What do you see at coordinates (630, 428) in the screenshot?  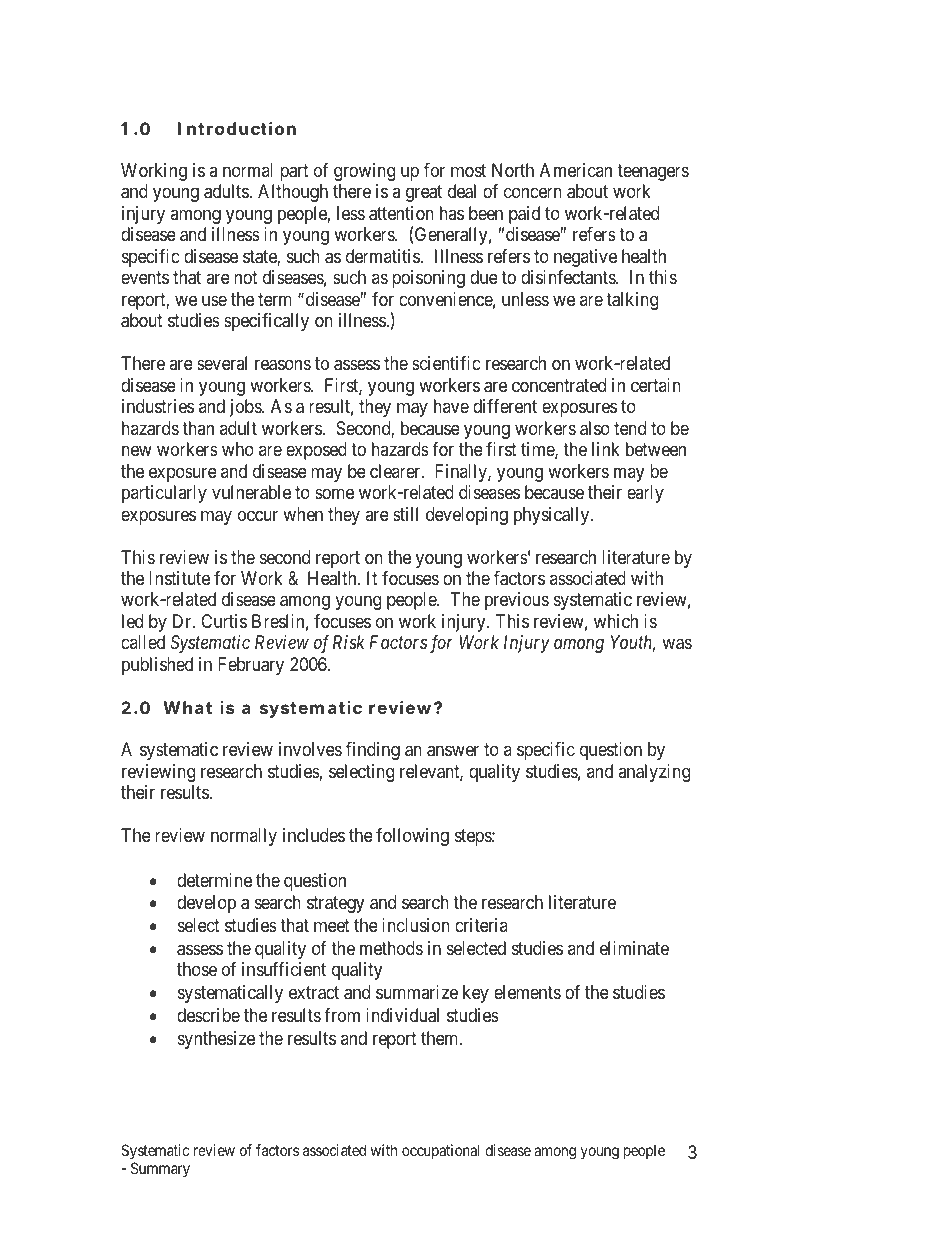 I see `tend` at bounding box center [630, 428].
